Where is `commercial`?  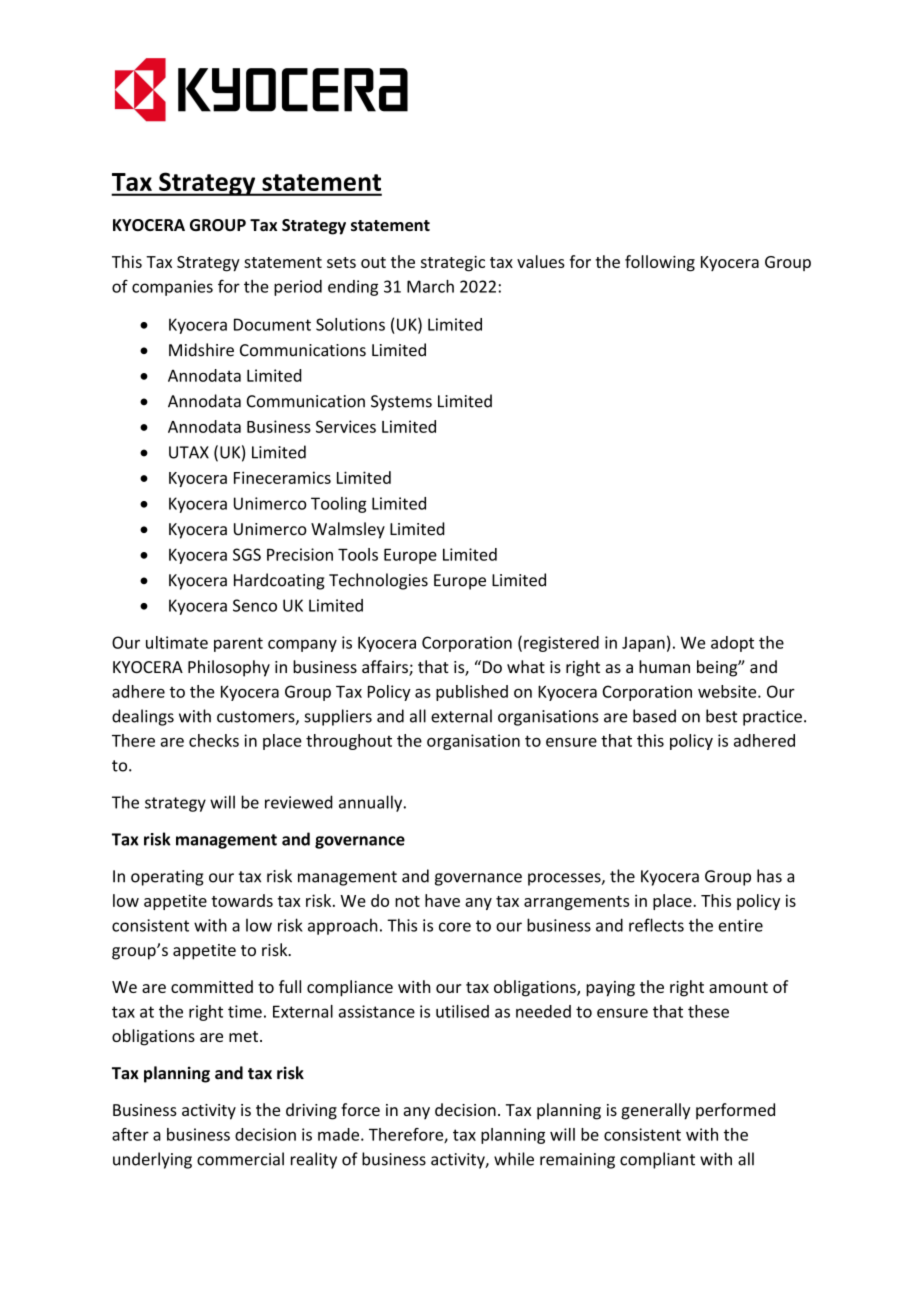 commercial is located at coordinates (240, 1159).
